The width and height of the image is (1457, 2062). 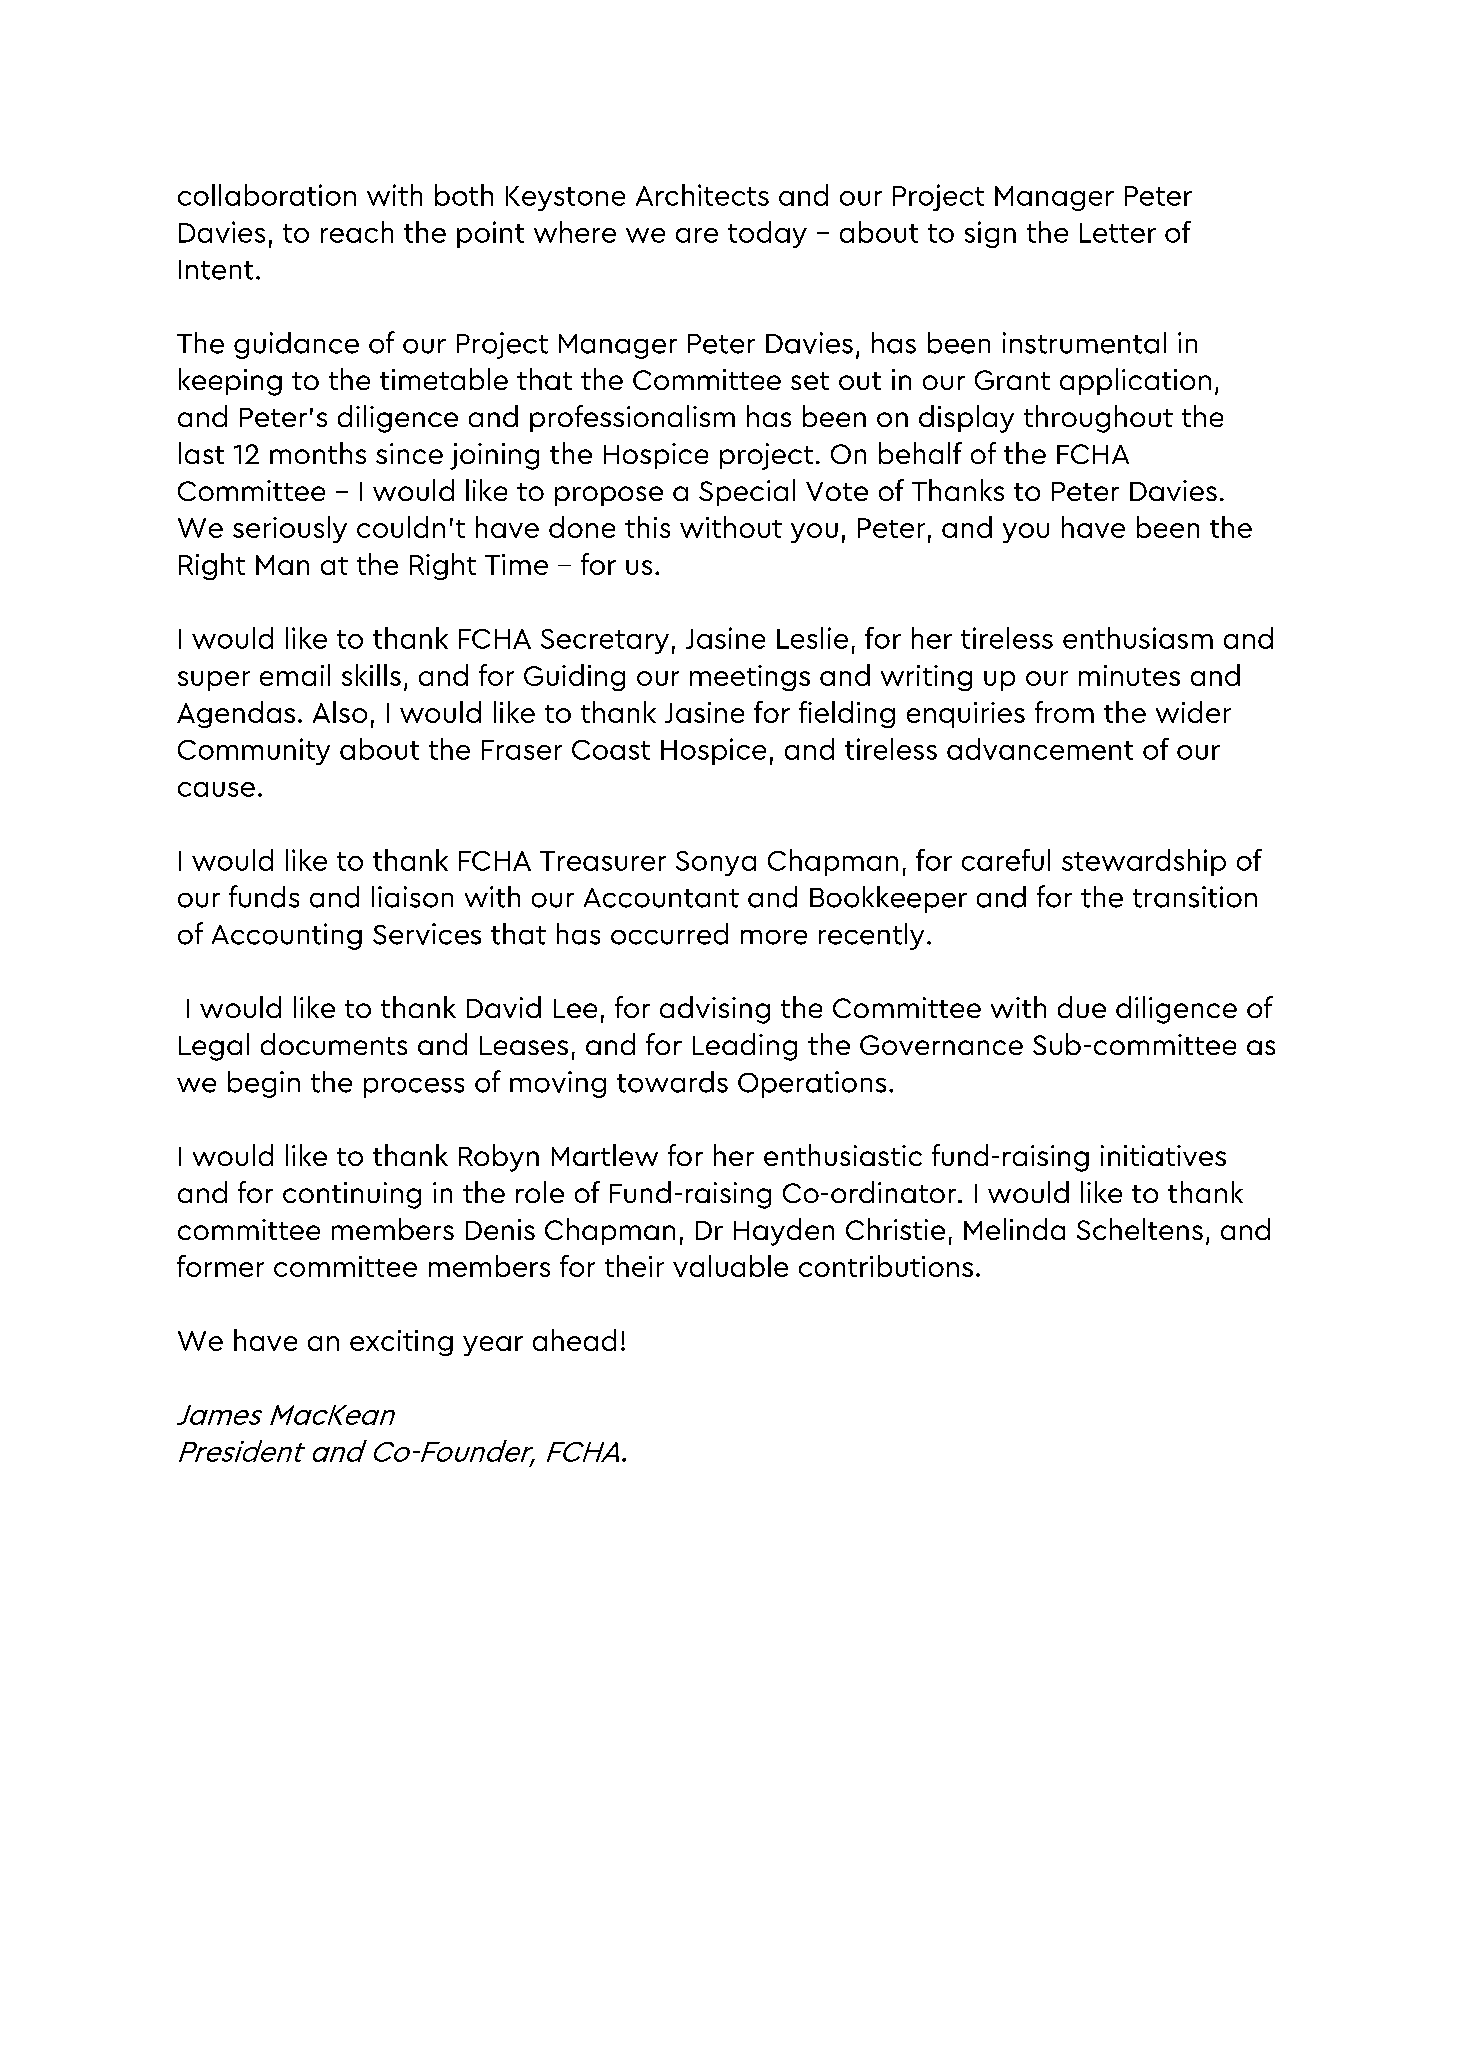 What do you see at coordinates (702, 195) in the image?
I see `Architects` at bounding box center [702, 195].
